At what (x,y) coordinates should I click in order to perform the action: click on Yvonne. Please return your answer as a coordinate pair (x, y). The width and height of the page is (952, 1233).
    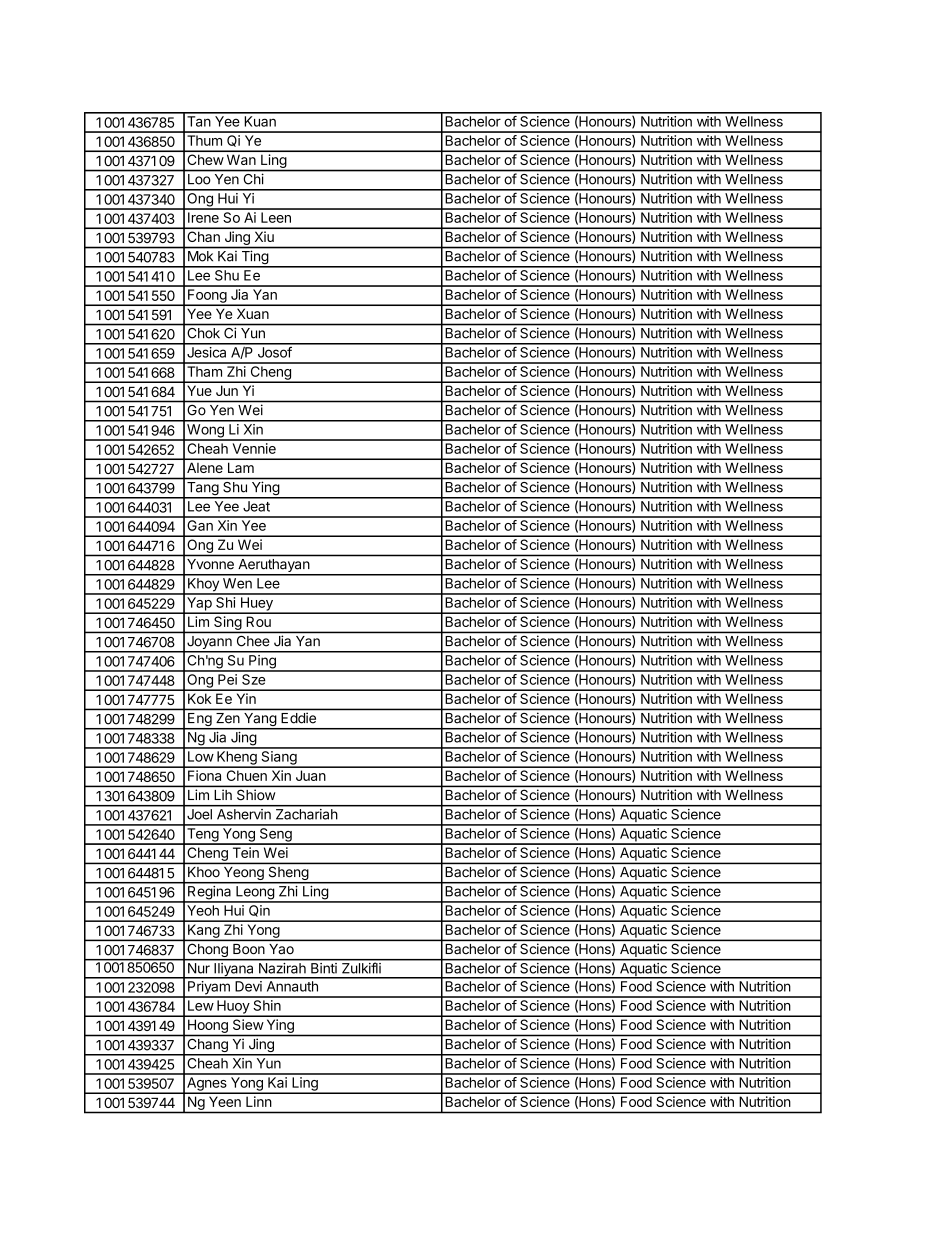
    Looking at the image, I should click on (210, 564).
